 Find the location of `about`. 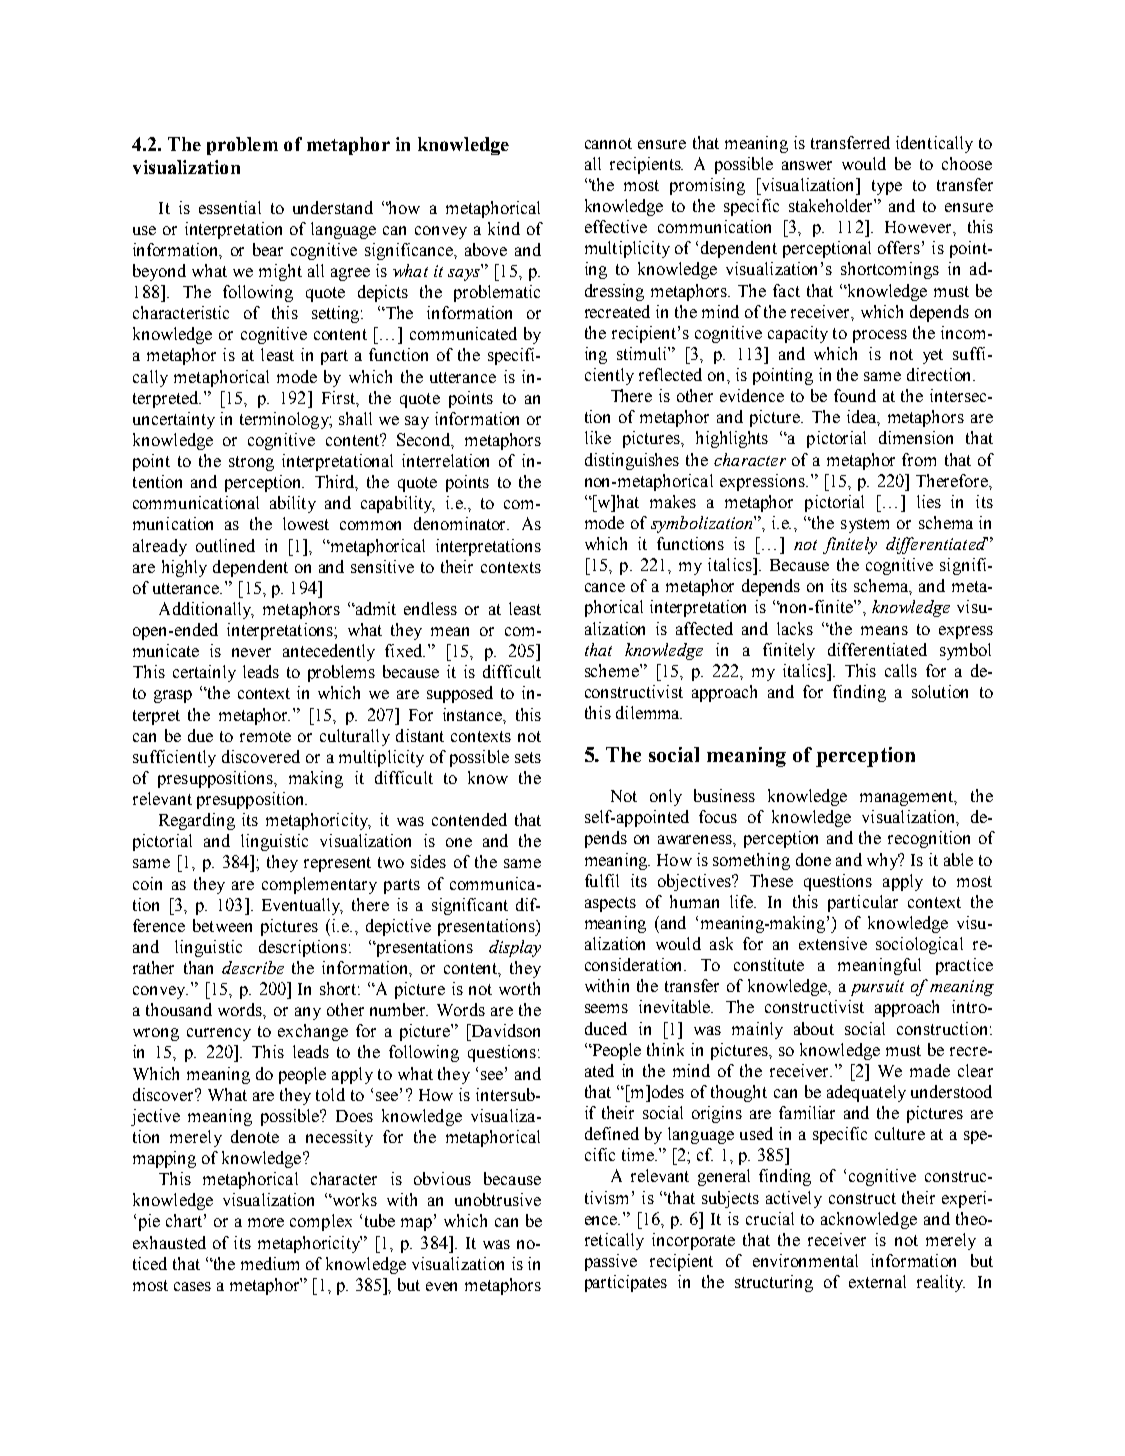

about is located at coordinates (814, 1028).
